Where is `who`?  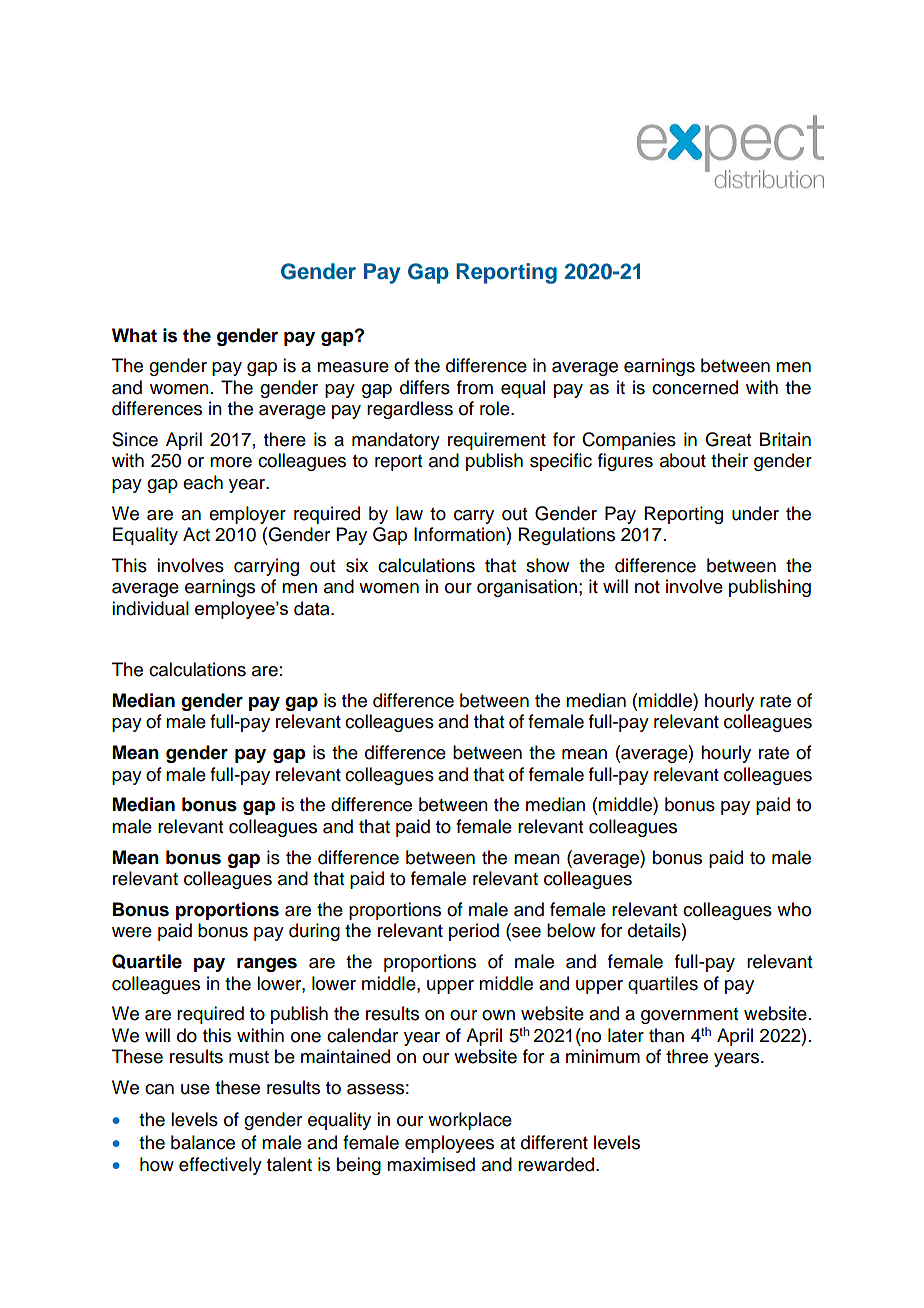
who is located at coordinates (794, 909).
